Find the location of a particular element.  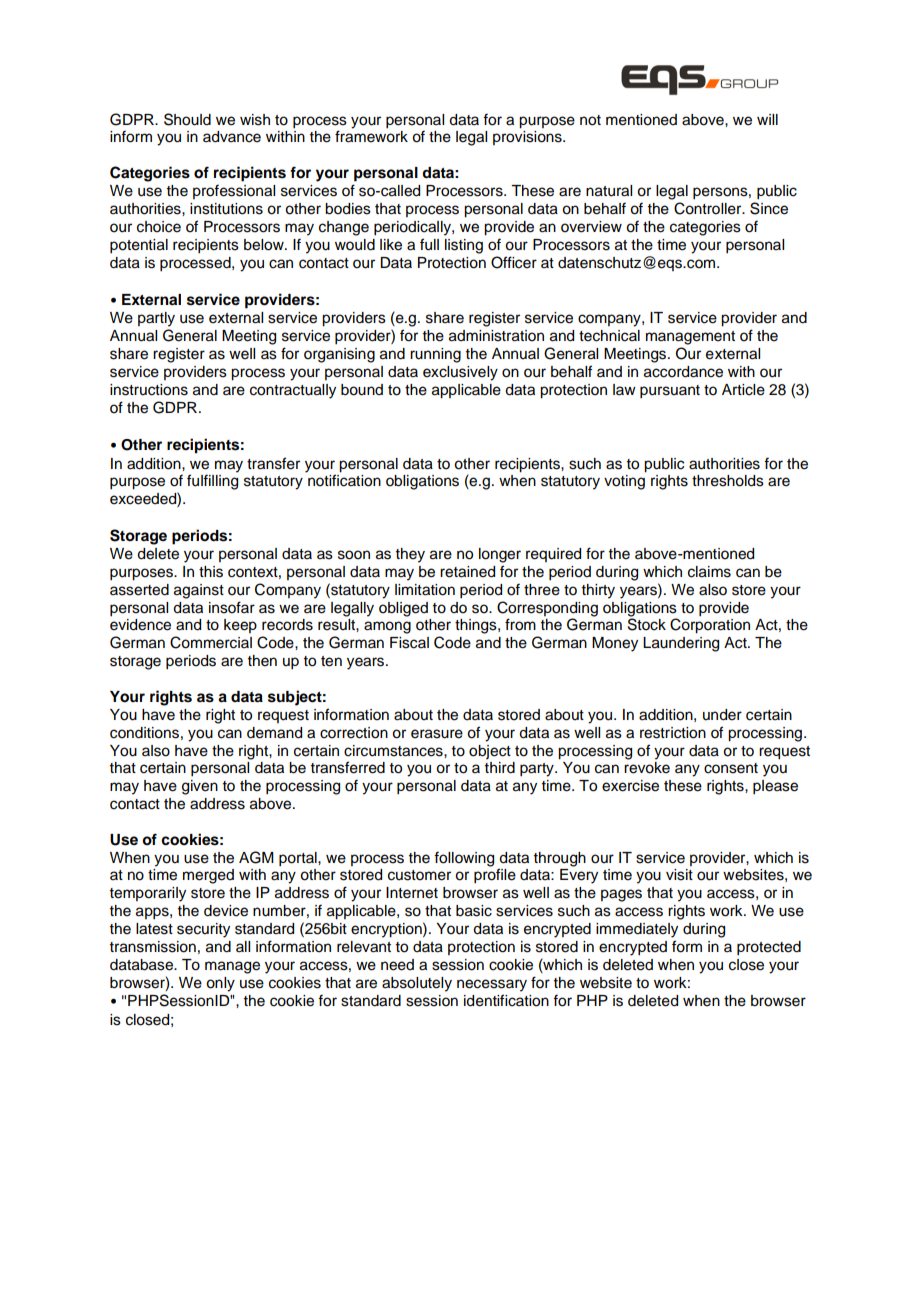

necessary is located at coordinates (492, 985).
